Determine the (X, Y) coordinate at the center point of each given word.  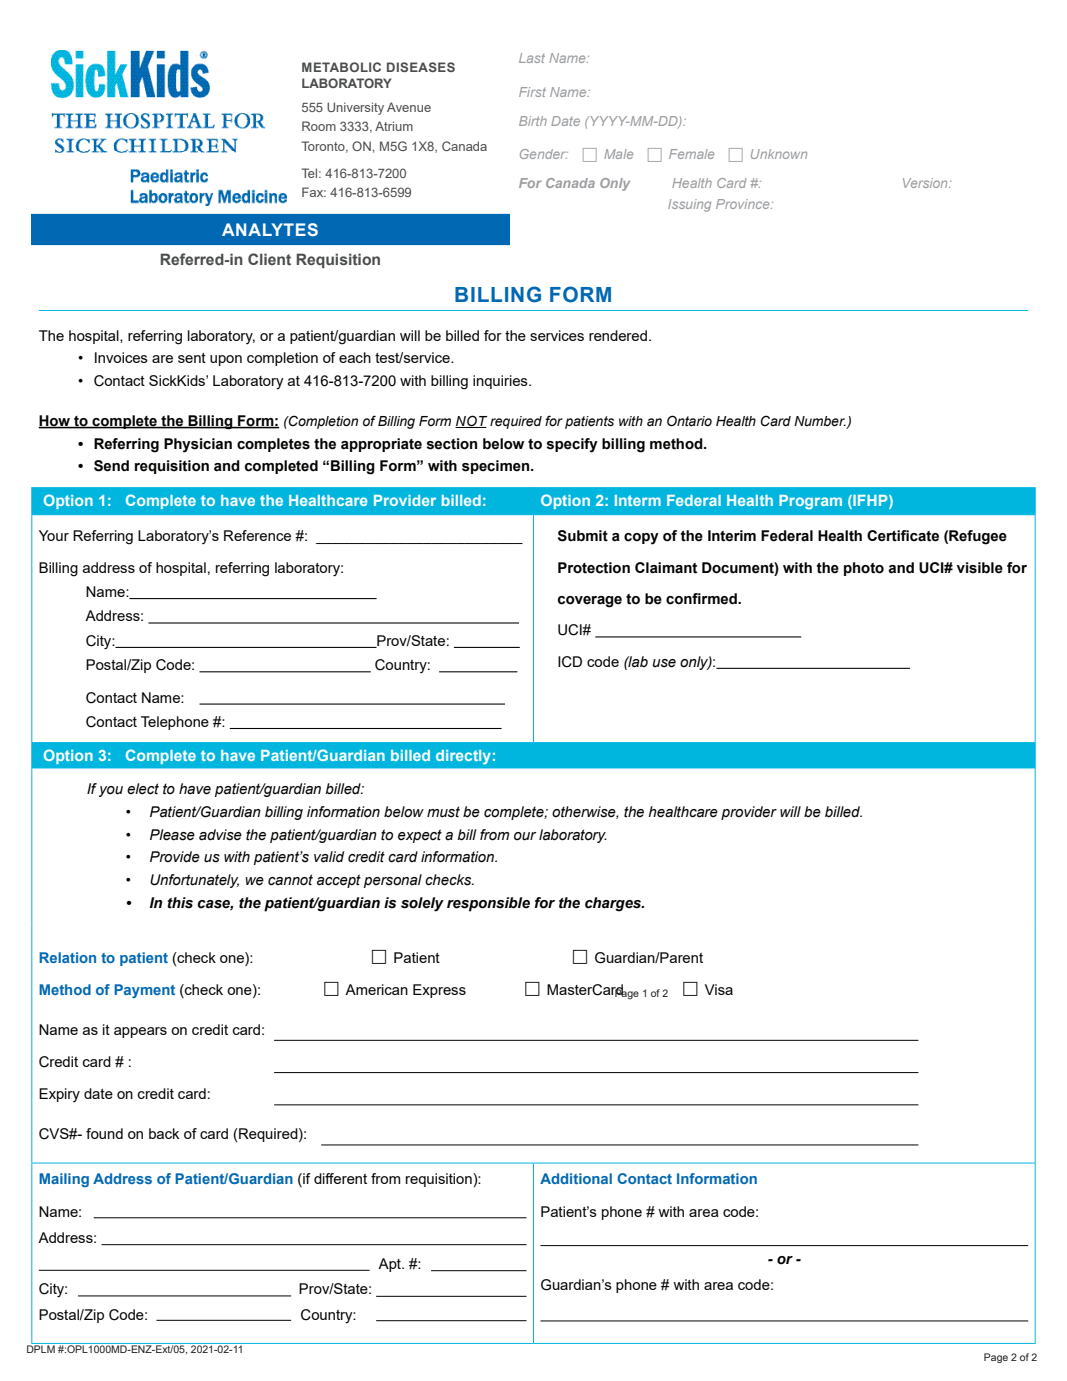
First (532, 92)
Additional (576, 1178)
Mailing (64, 1180)
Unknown (779, 154)
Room (319, 126)
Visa (719, 989)
